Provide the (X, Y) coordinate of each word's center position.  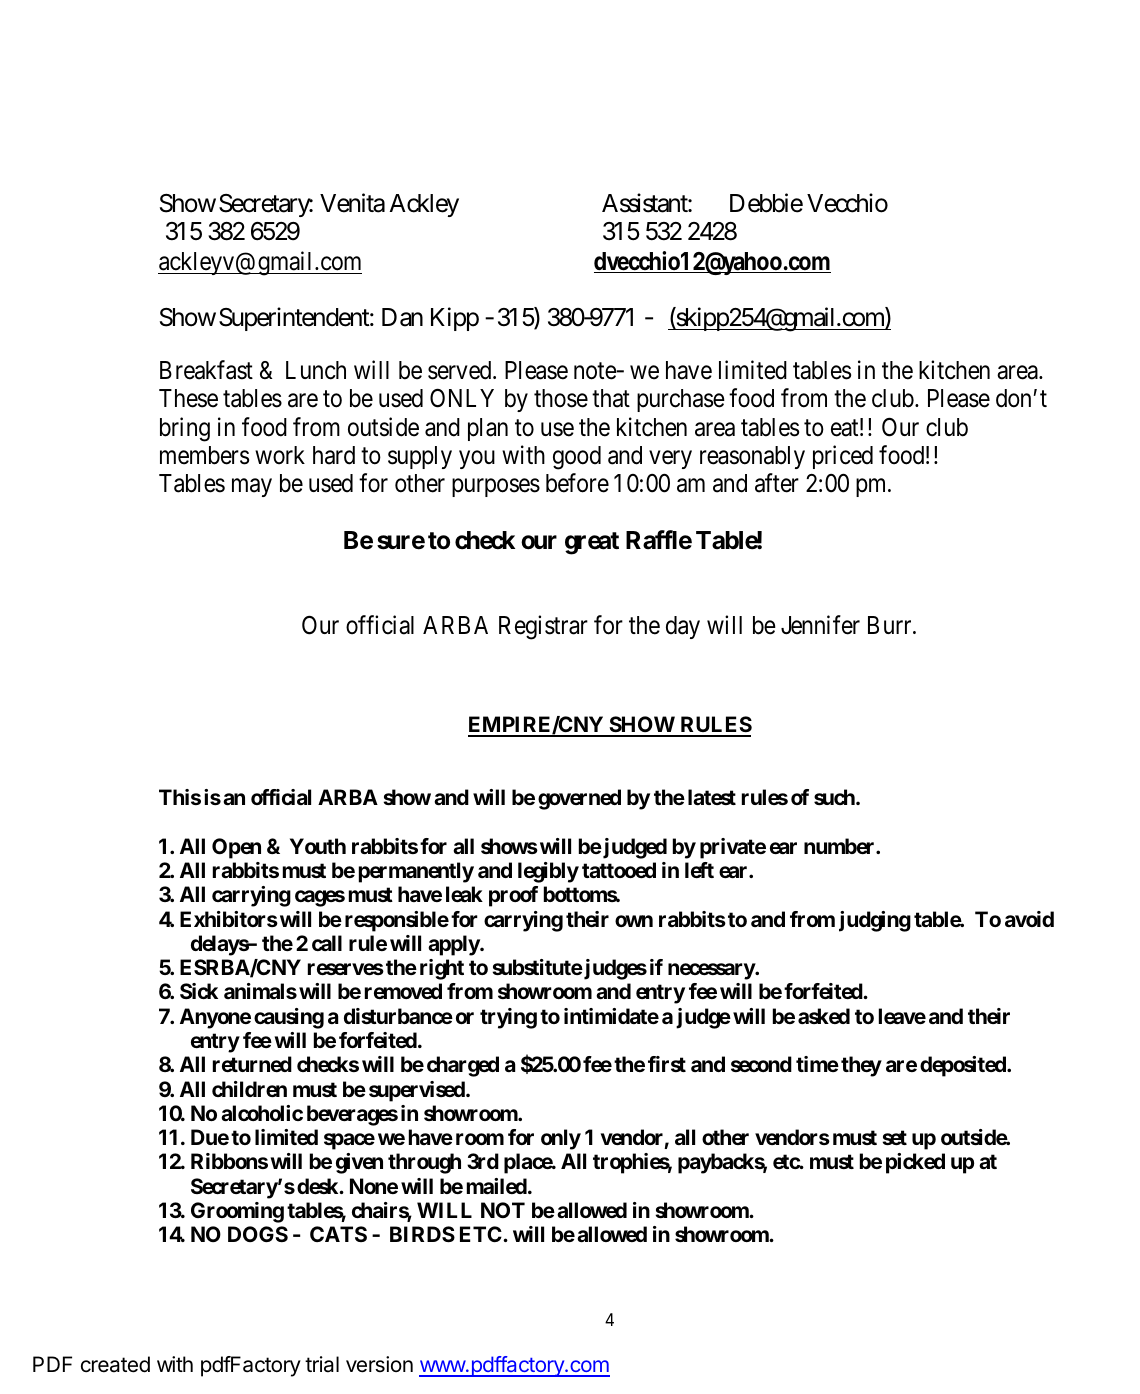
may (252, 488)
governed (579, 799)
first (667, 1064)
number (840, 846)
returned (252, 1064)
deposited (964, 1066)
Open (236, 848)
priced (843, 457)
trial (322, 1364)
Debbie (766, 203)
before (577, 483)
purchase (681, 400)
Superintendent (296, 319)
